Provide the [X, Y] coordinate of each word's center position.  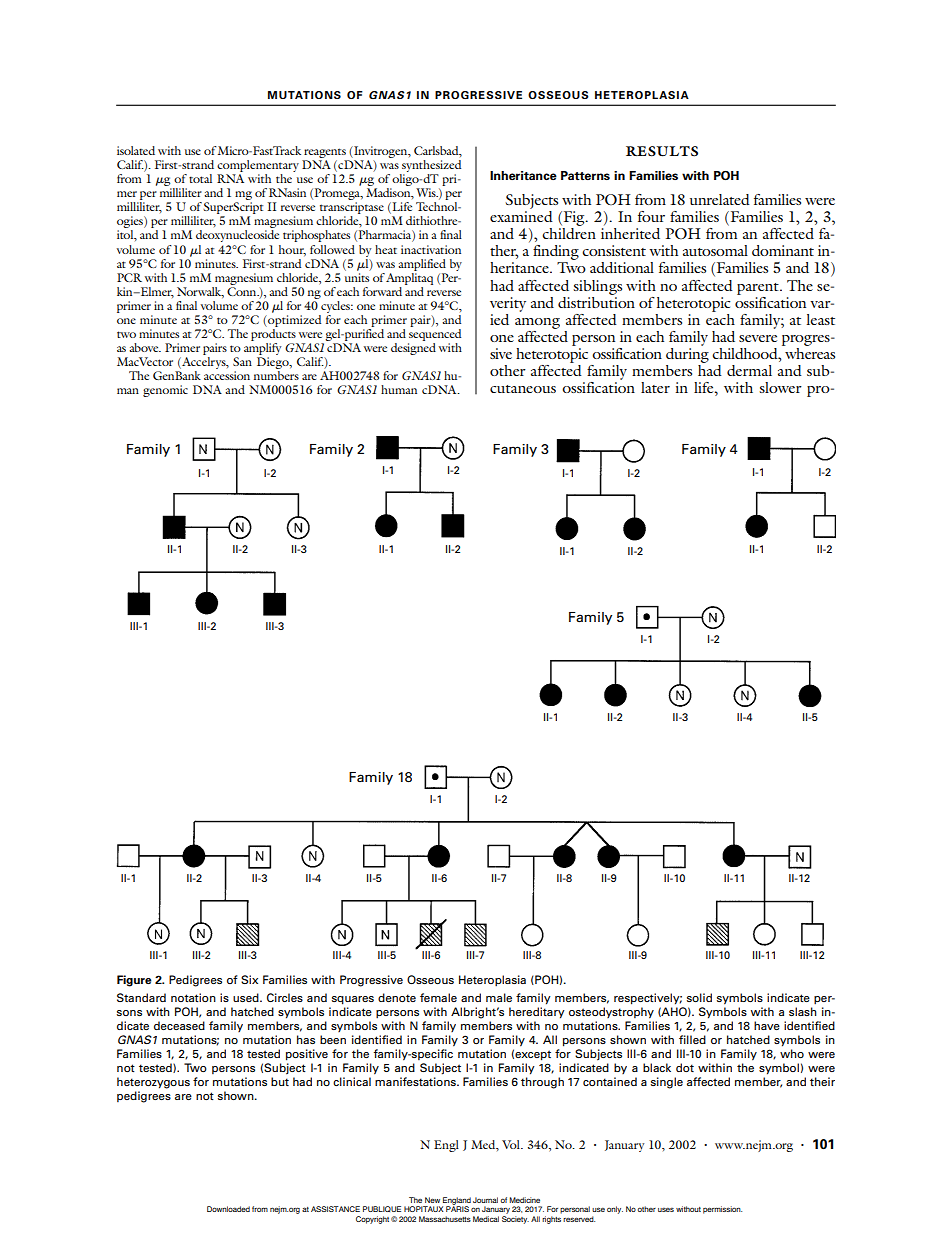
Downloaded [228, 1209]
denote [397, 997]
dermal [749, 370]
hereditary [537, 1013]
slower [780, 387]
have [767, 1025]
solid [699, 997]
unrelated [720, 199]
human [399, 389]
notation [193, 997]
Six [249, 979]
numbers [276, 374]
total [200, 178]
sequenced [435, 333]
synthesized [430, 167]
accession [227, 375]
